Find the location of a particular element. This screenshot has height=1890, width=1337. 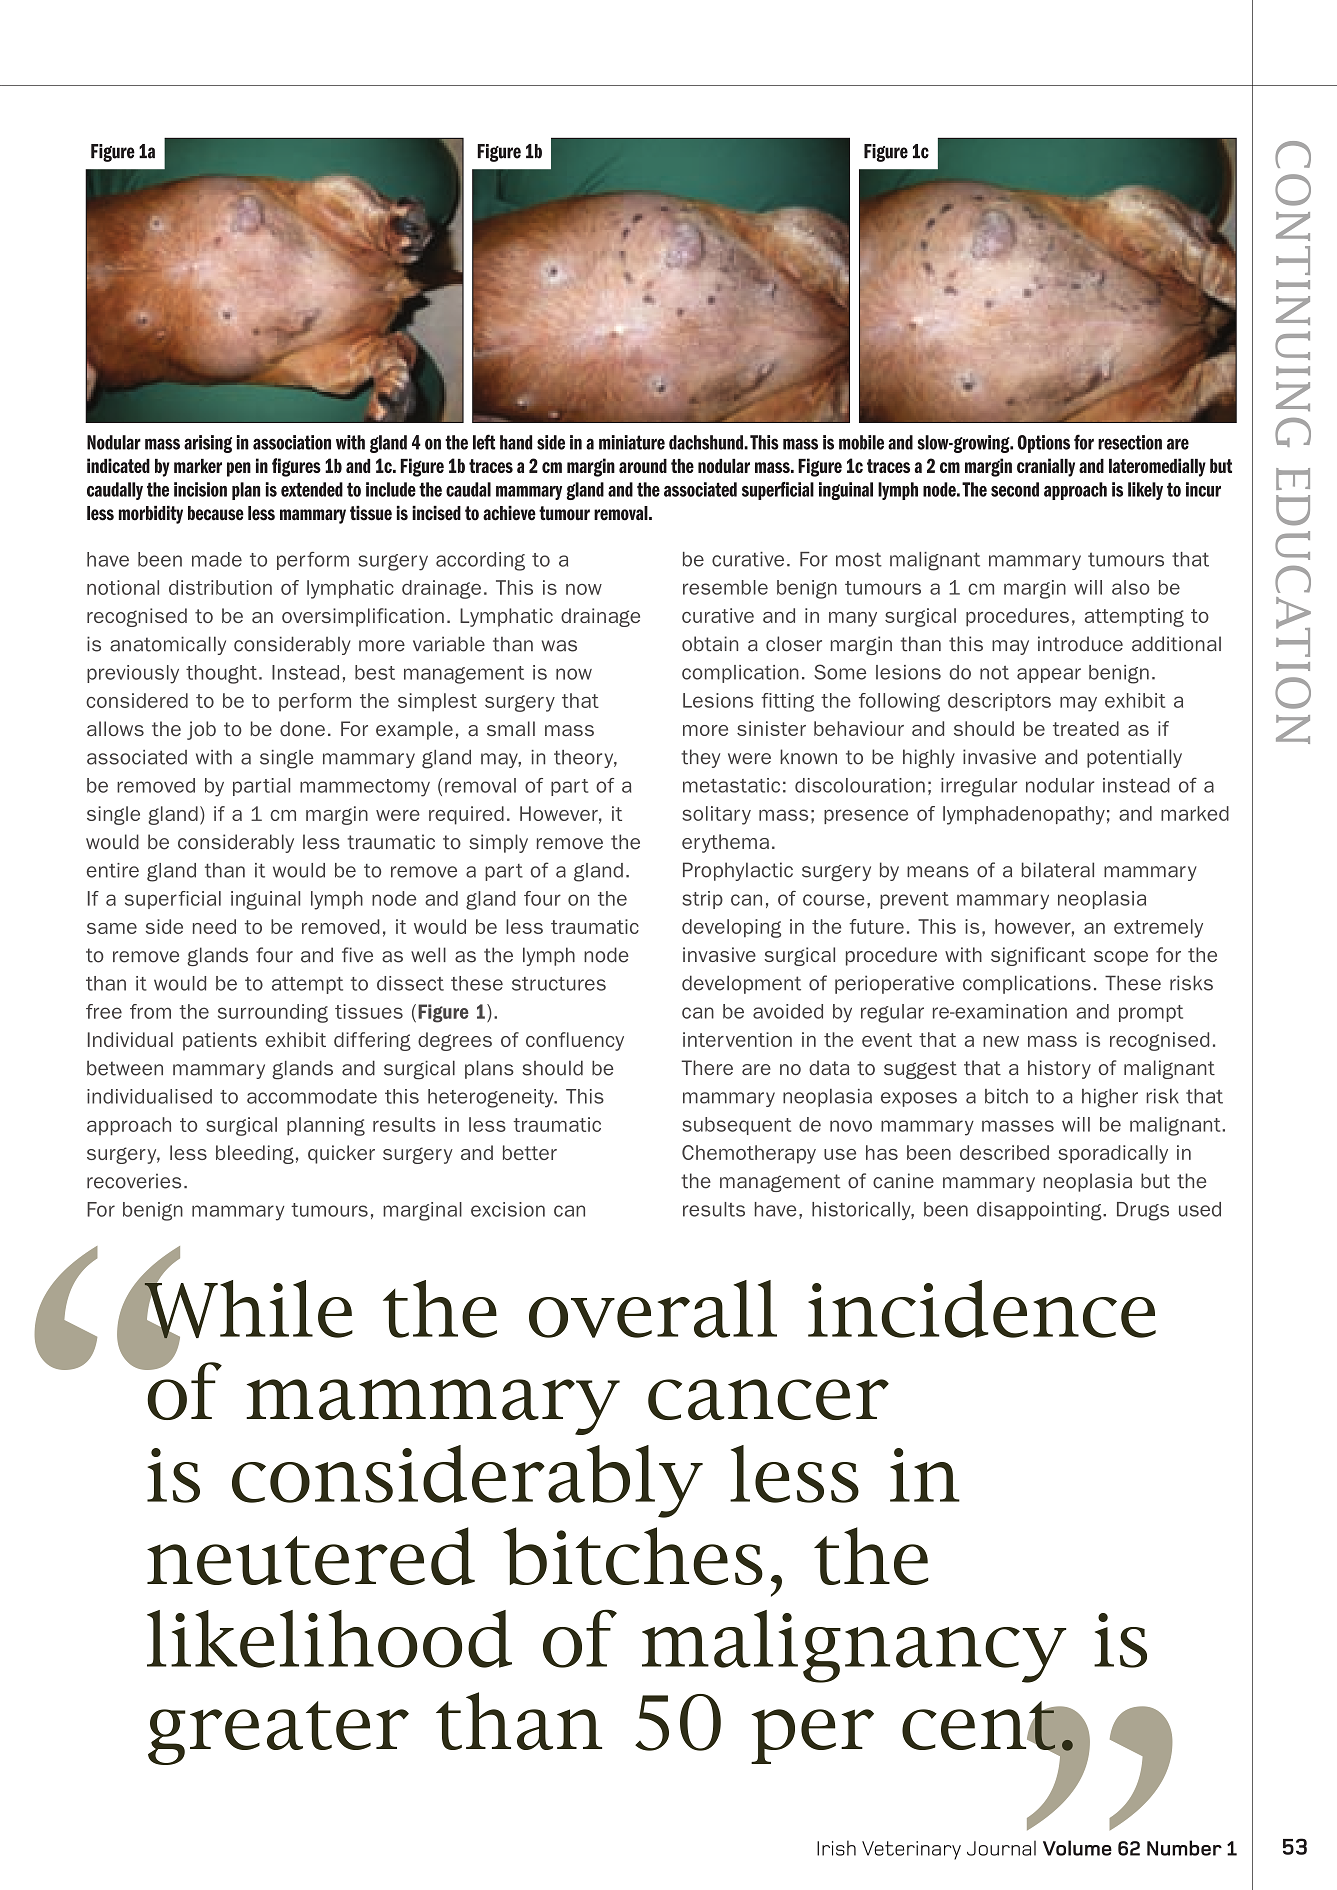

second is located at coordinates (1015, 489).
